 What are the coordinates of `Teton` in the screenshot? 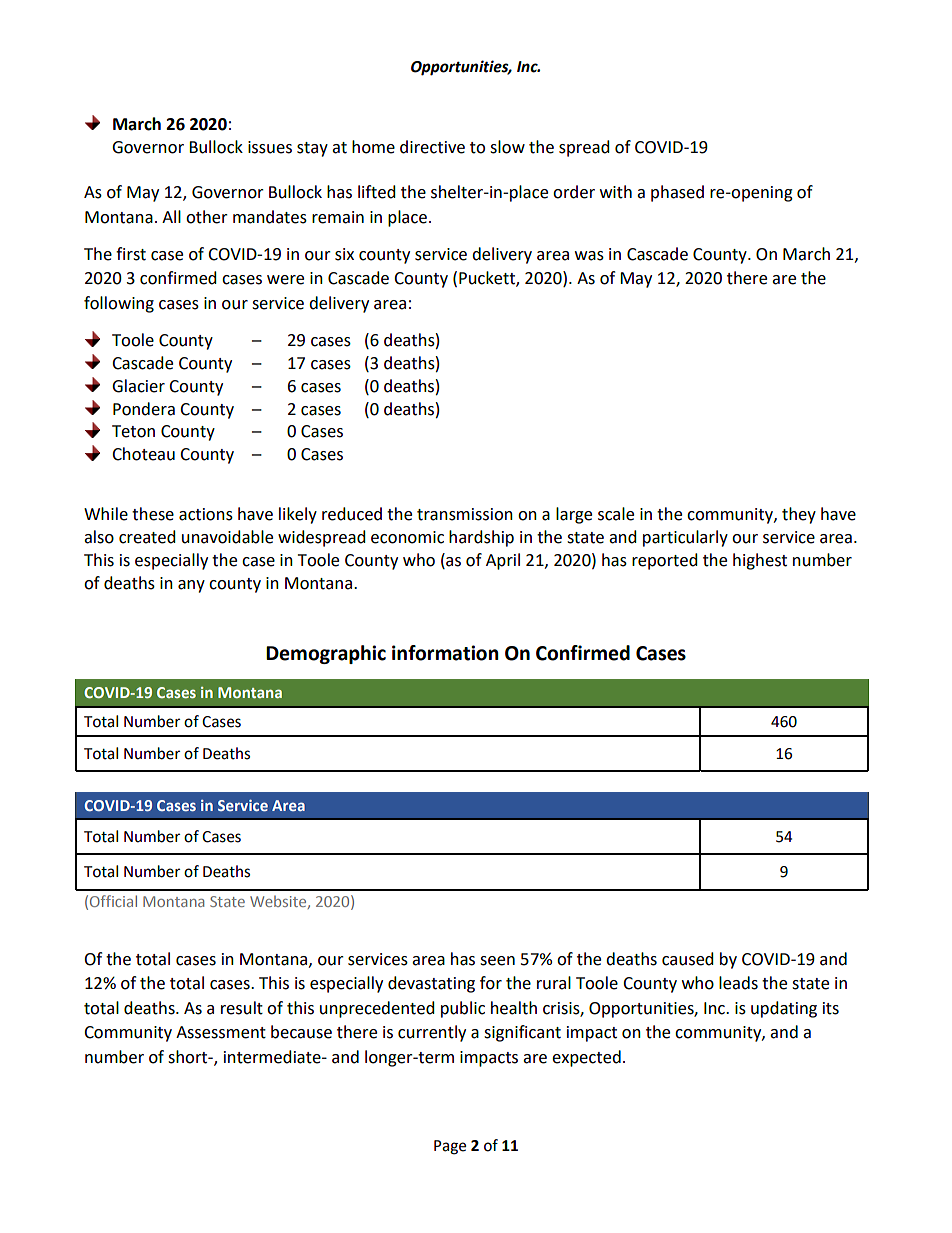 It's located at (133, 431).
